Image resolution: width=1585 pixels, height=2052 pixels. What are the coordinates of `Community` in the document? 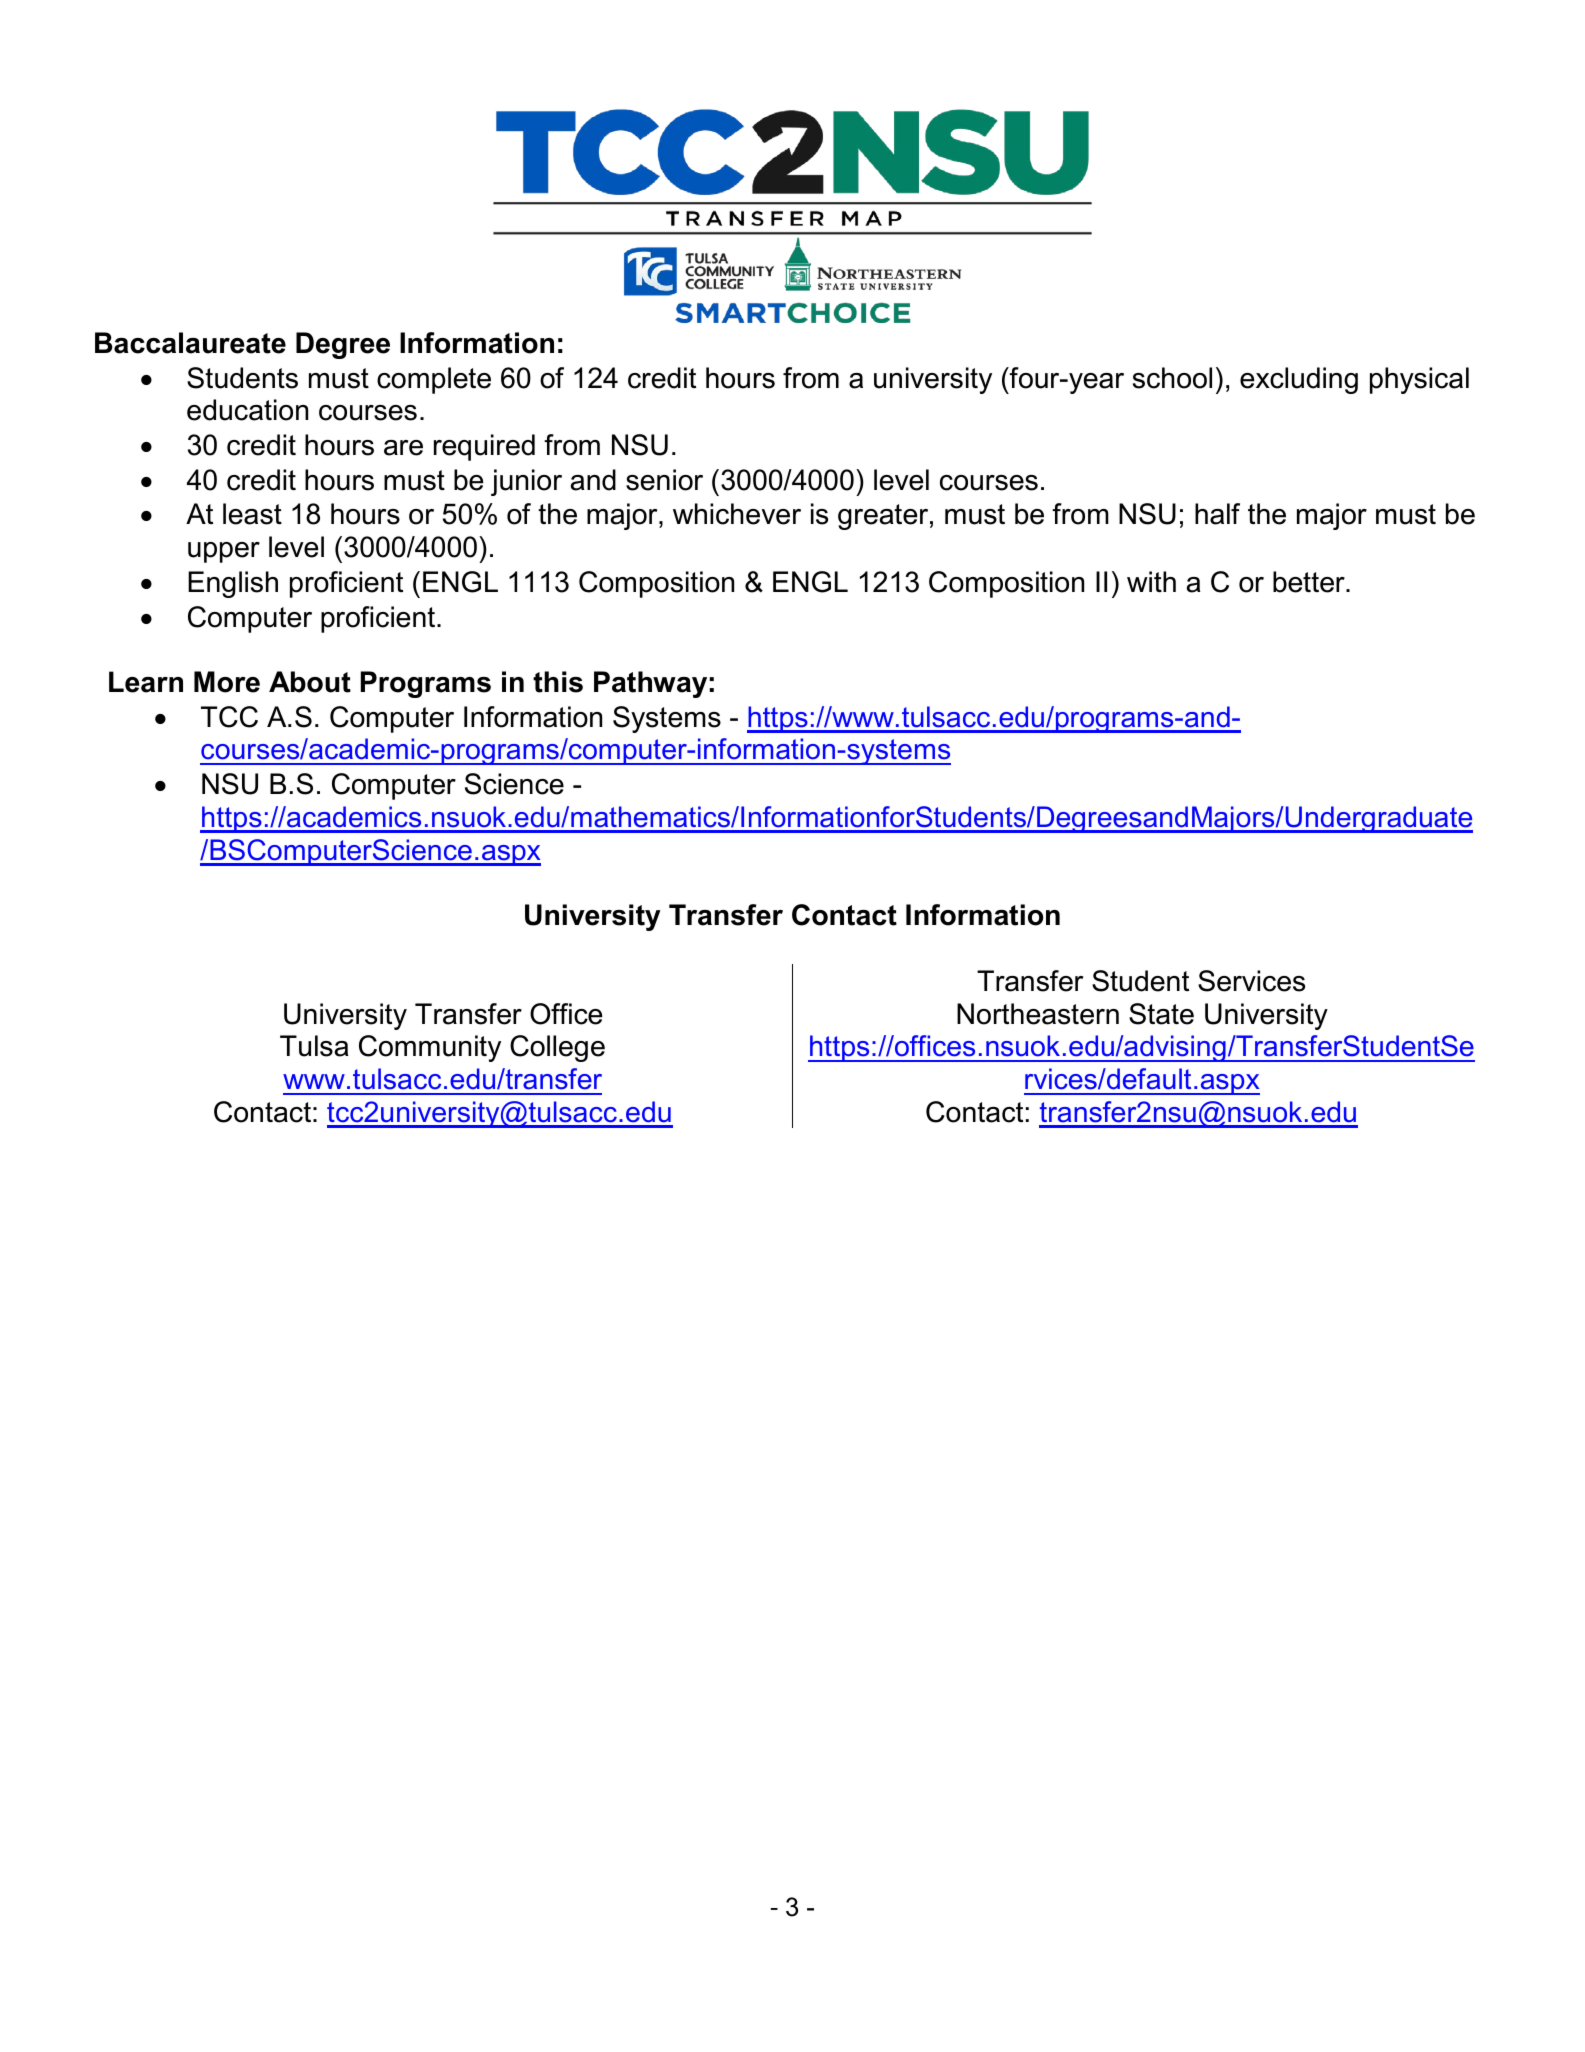 It's located at (430, 1048).
